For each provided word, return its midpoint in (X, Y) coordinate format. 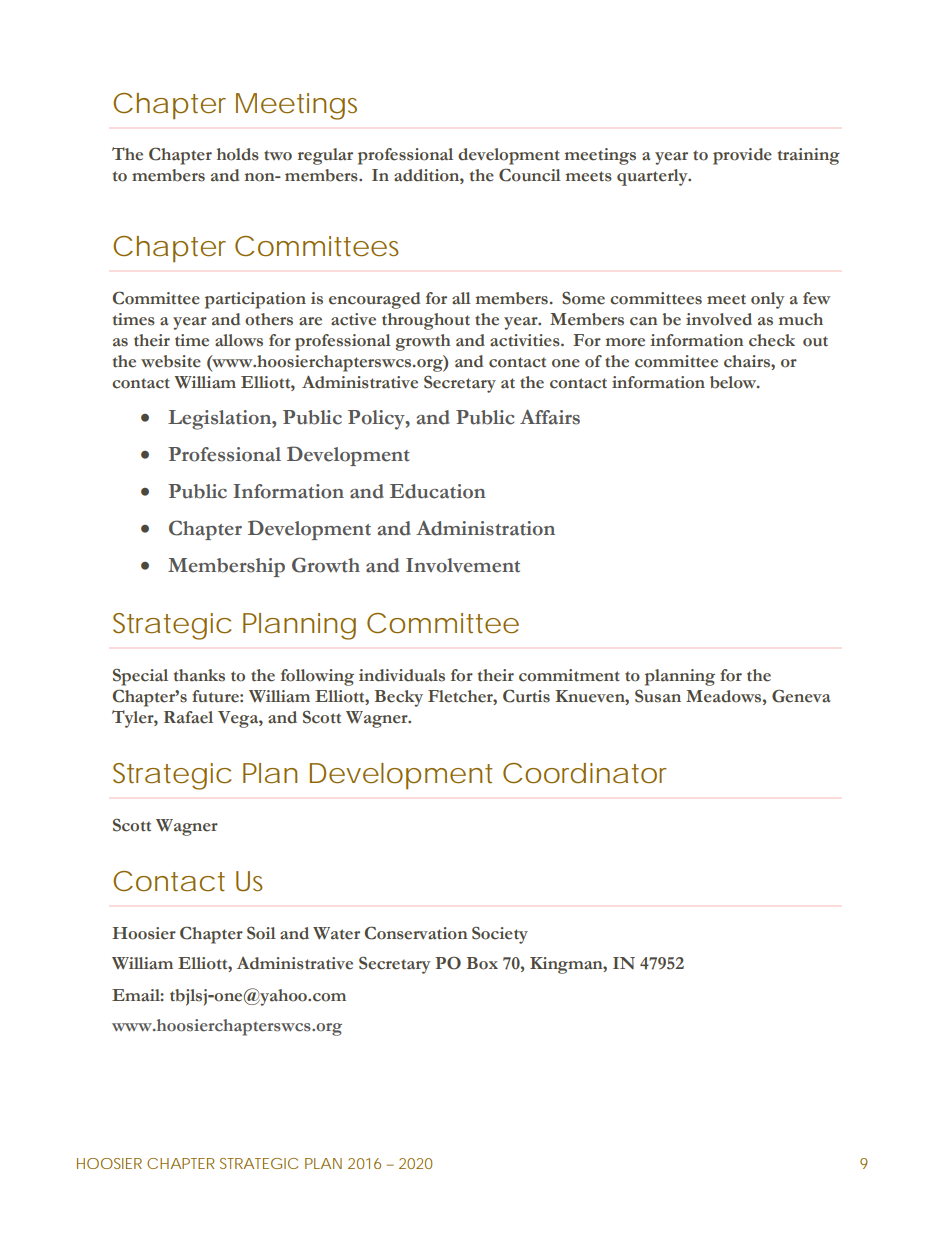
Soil (261, 933)
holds (238, 154)
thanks (199, 675)
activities (526, 340)
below (734, 382)
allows (239, 340)
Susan (658, 696)
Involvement (463, 565)
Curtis (526, 696)
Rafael (188, 717)
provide (742, 156)
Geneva (801, 696)
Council (530, 175)
